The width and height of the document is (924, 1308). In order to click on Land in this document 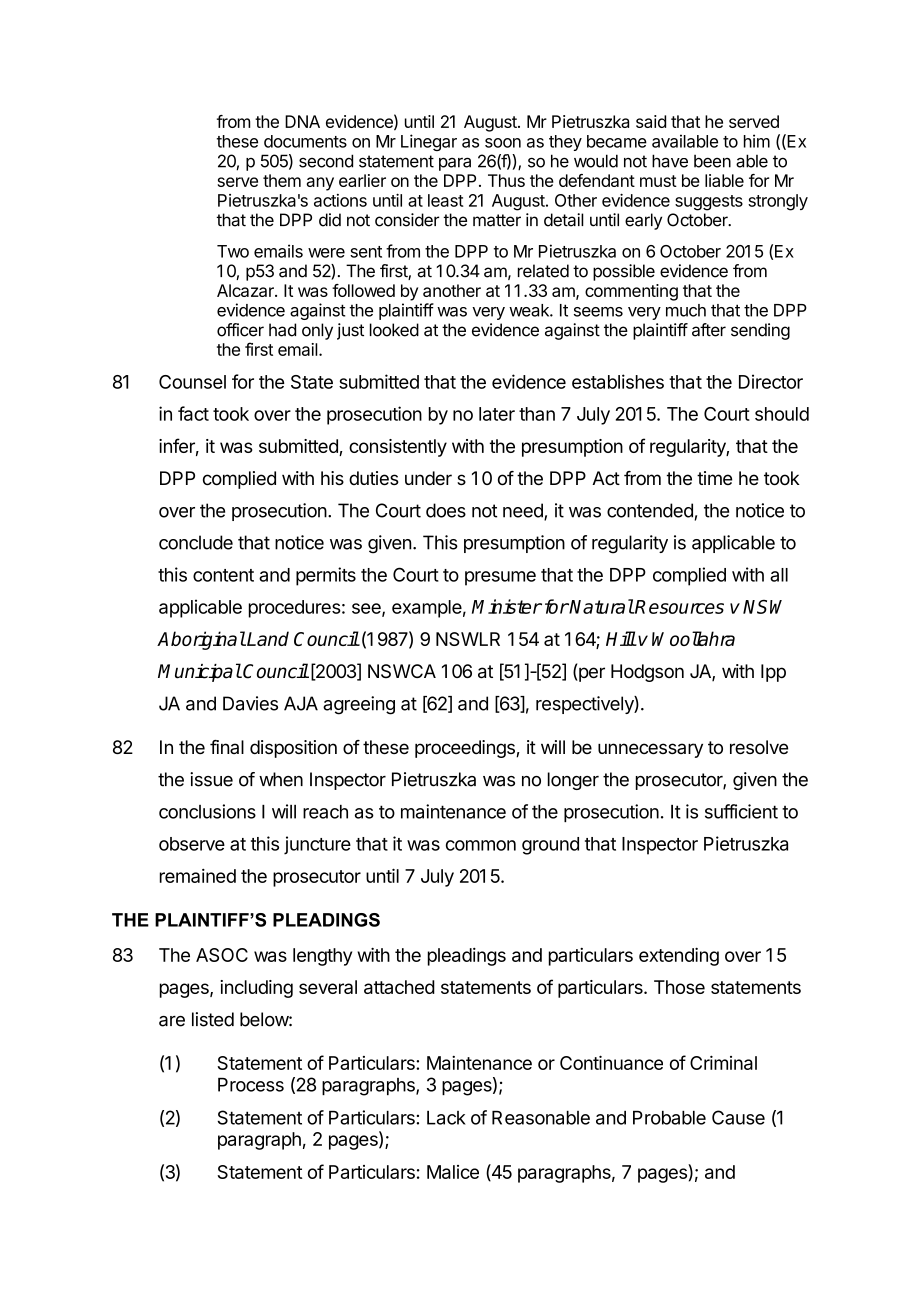, I will do `click(267, 638)`.
